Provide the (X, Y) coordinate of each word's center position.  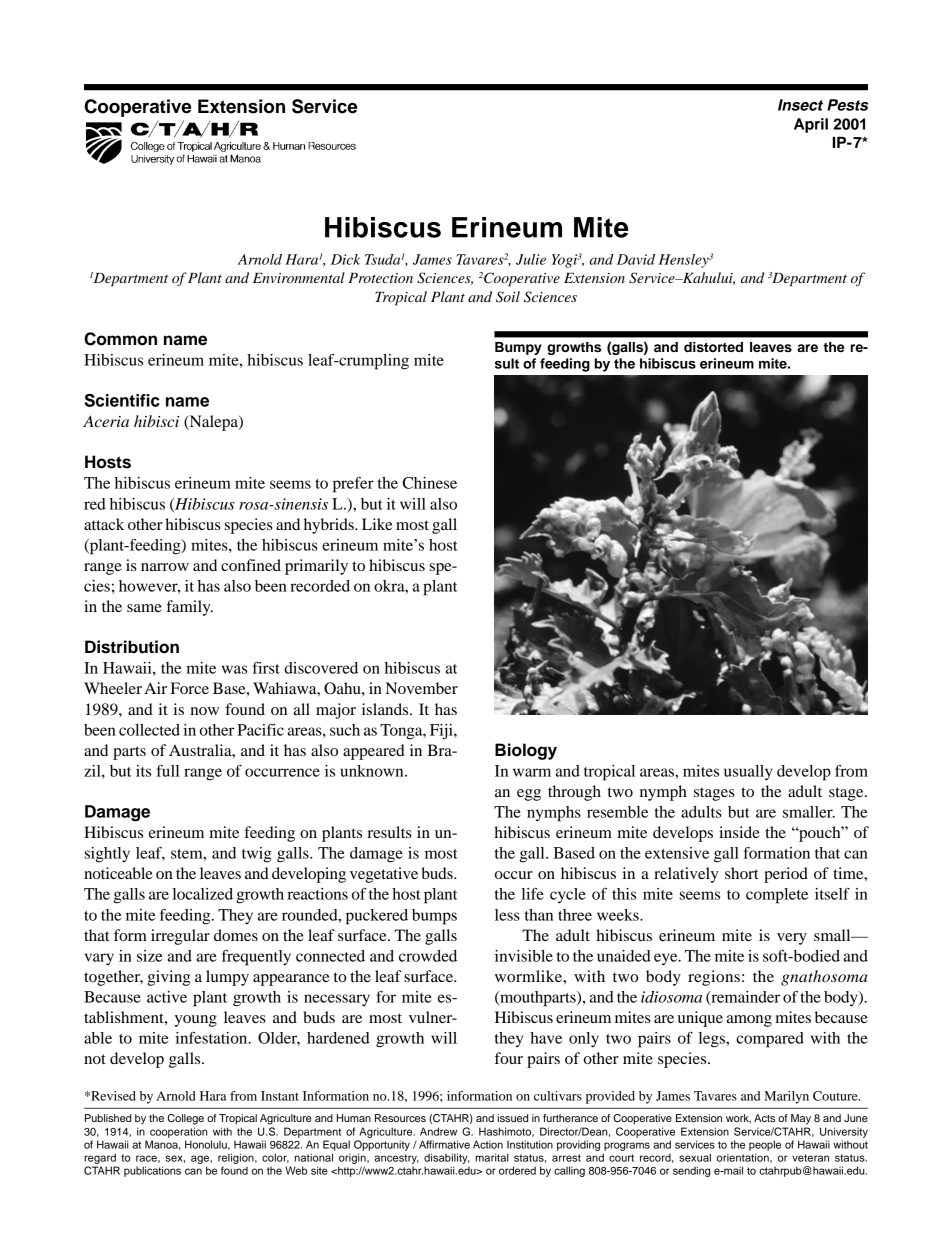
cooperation (179, 1132)
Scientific (122, 400)
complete (777, 896)
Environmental (299, 277)
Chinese (429, 483)
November (422, 688)
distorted (713, 347)
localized (203, 894)
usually (748, 773)
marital (492, 1157)
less (507, 915)
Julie (531, 259)
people (765, 1145)
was (234, 669)
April (811, 125)
